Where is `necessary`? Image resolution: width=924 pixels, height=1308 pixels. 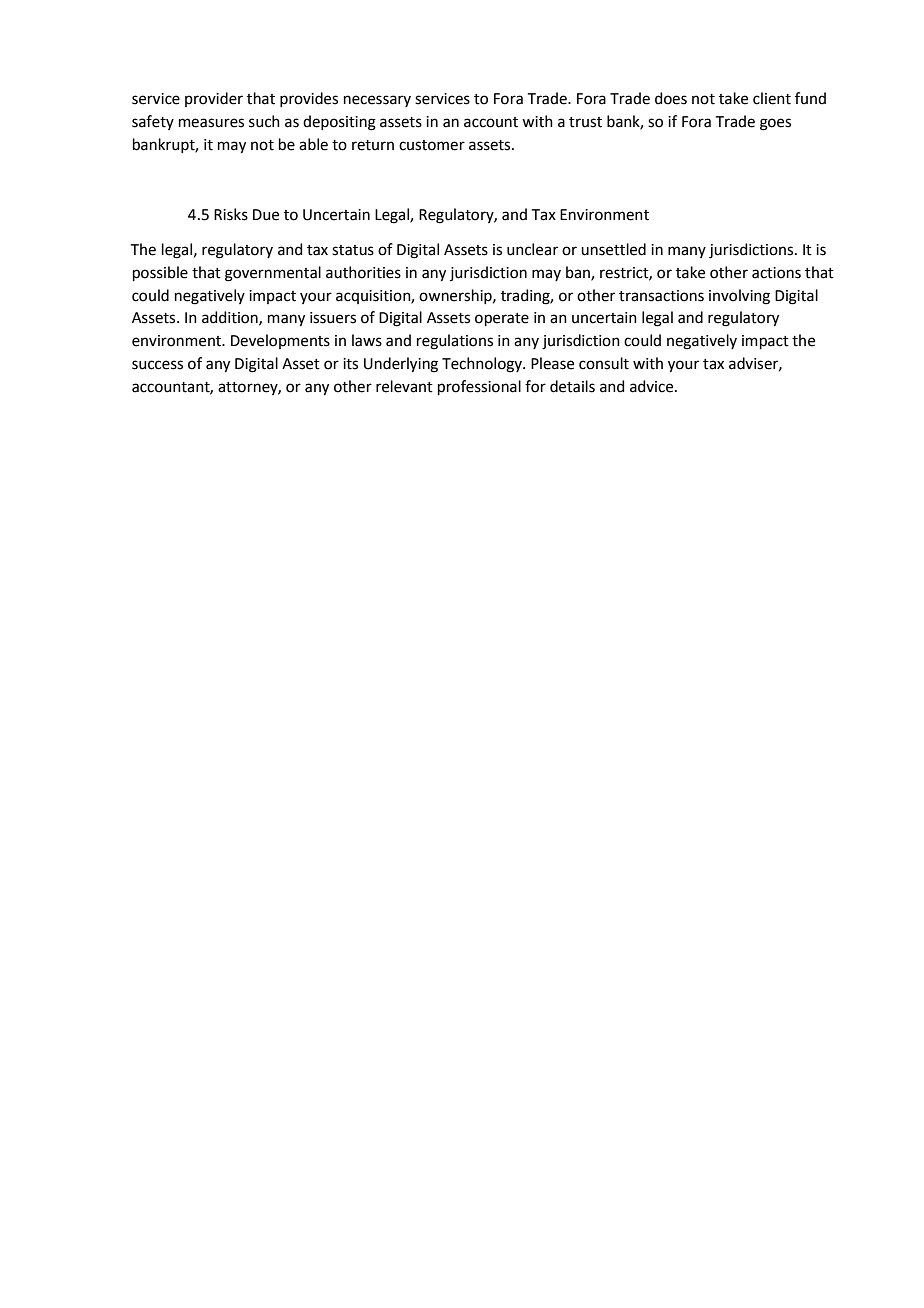 necessary is located at coordinates (377, 101).
